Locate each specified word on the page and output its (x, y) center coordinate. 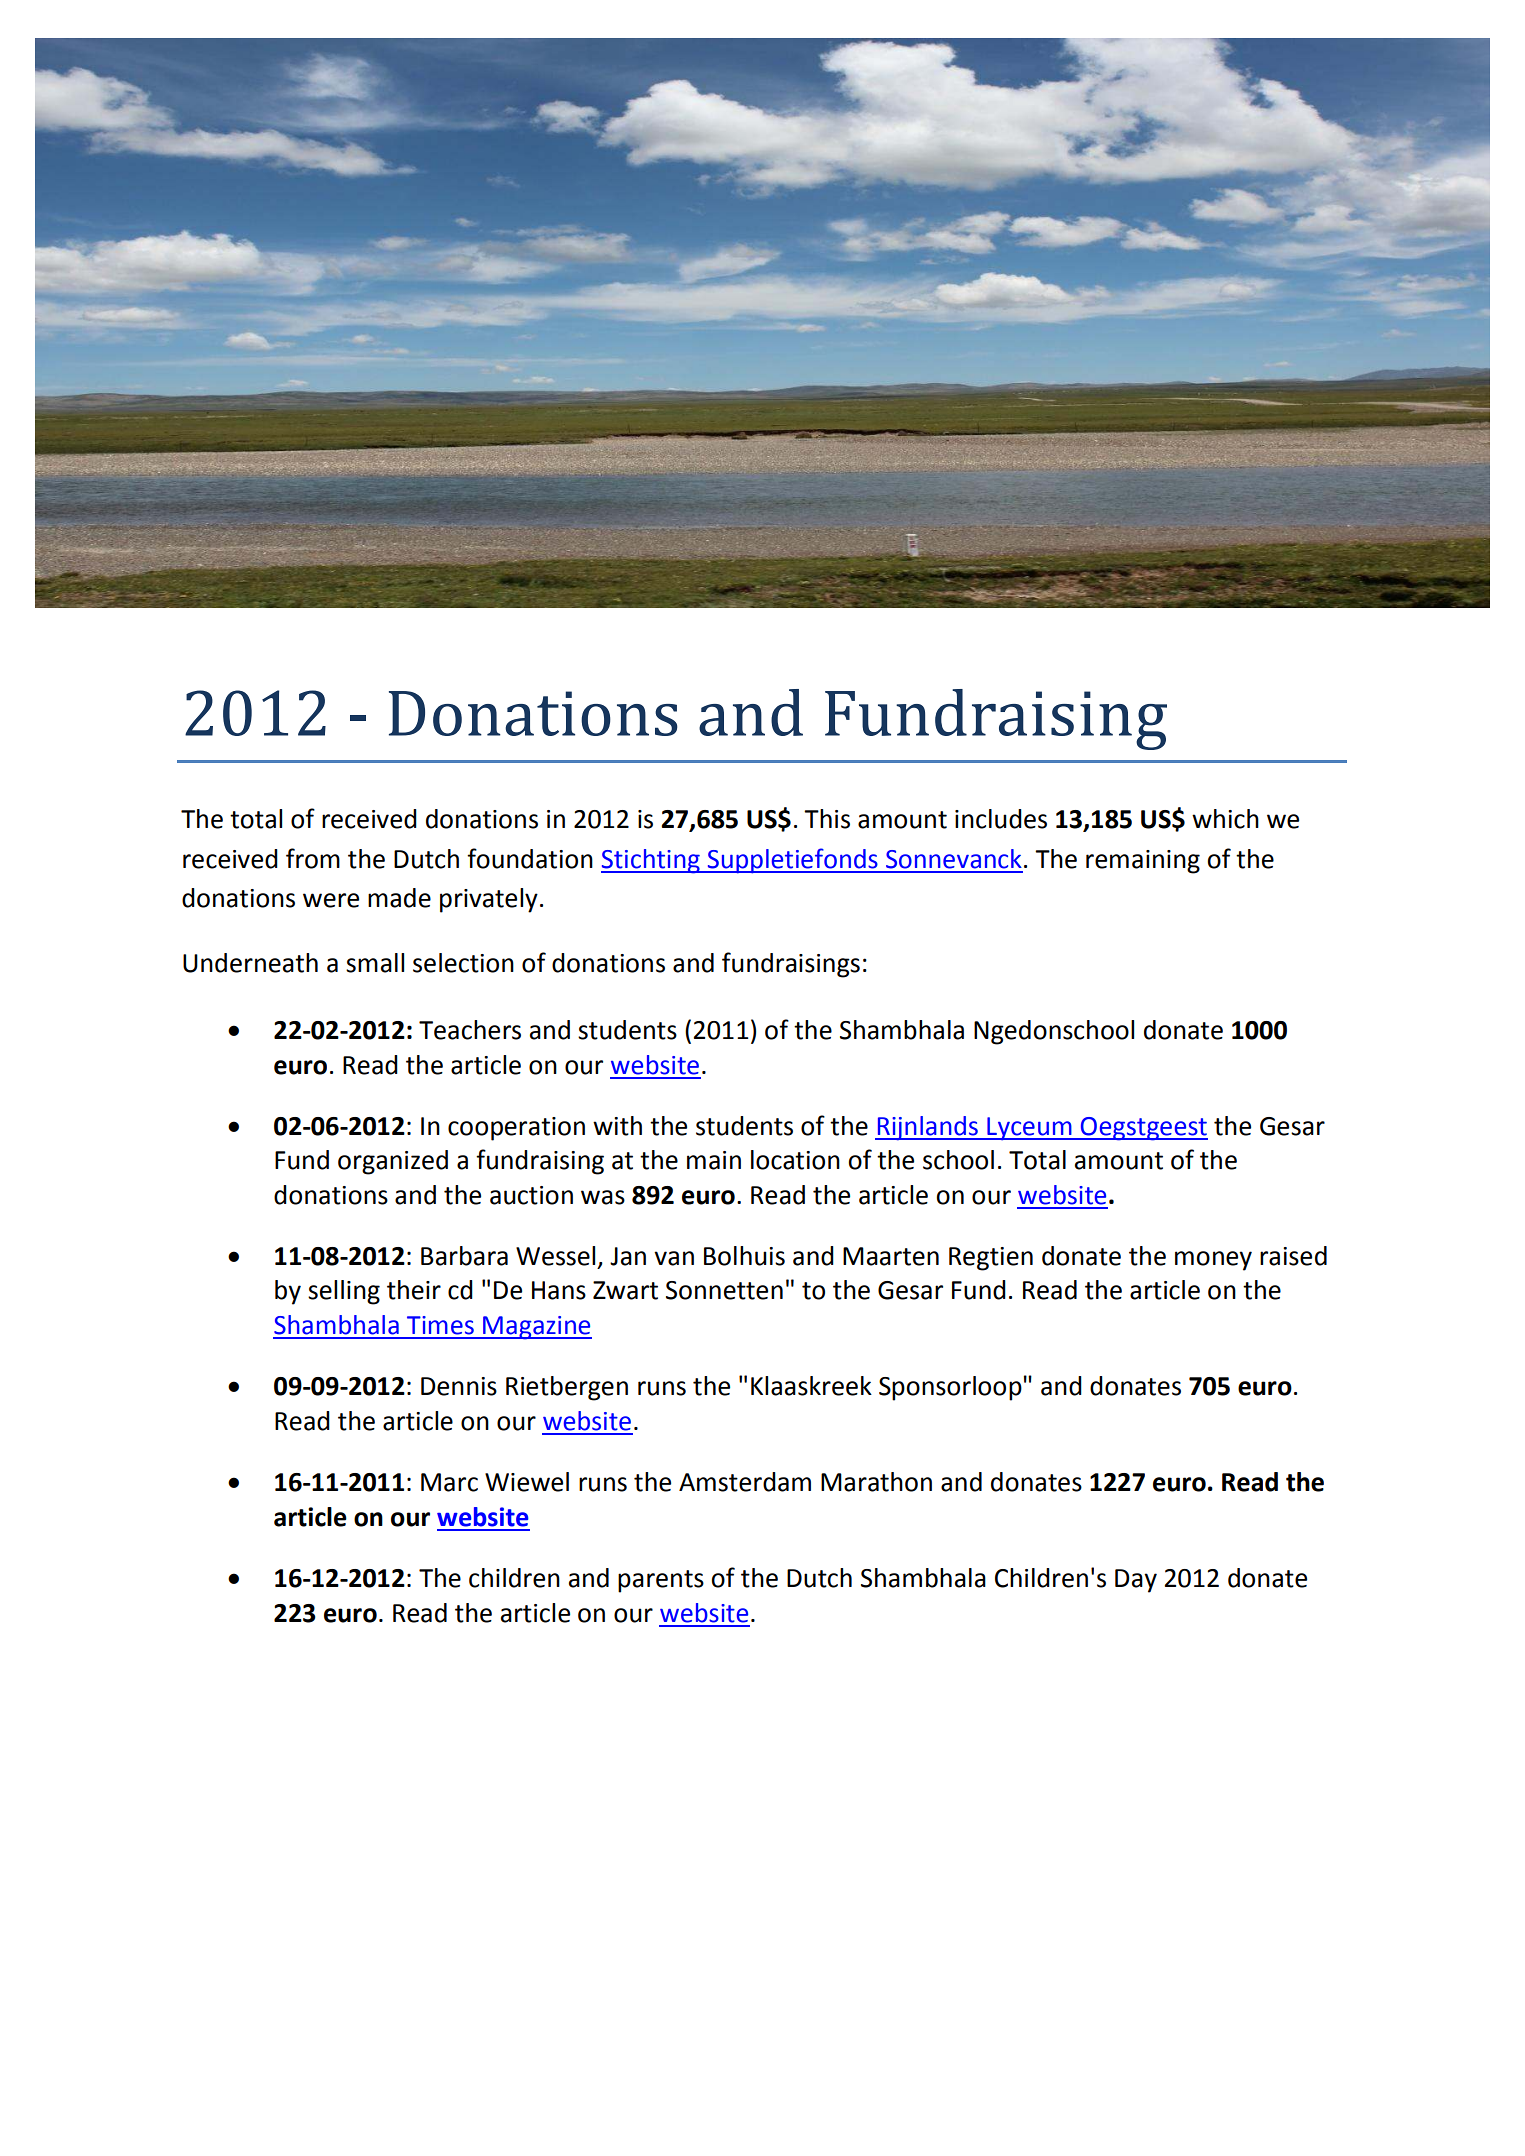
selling (344, 1292)
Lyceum (1029, 1129)
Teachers (470, 1030)
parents (661, 1581)
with (617, 1126)
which (1225, 819)
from (313, 858)
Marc (449, 1482)
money (1213, 1261)
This (827, 819)
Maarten (891, 1256)
